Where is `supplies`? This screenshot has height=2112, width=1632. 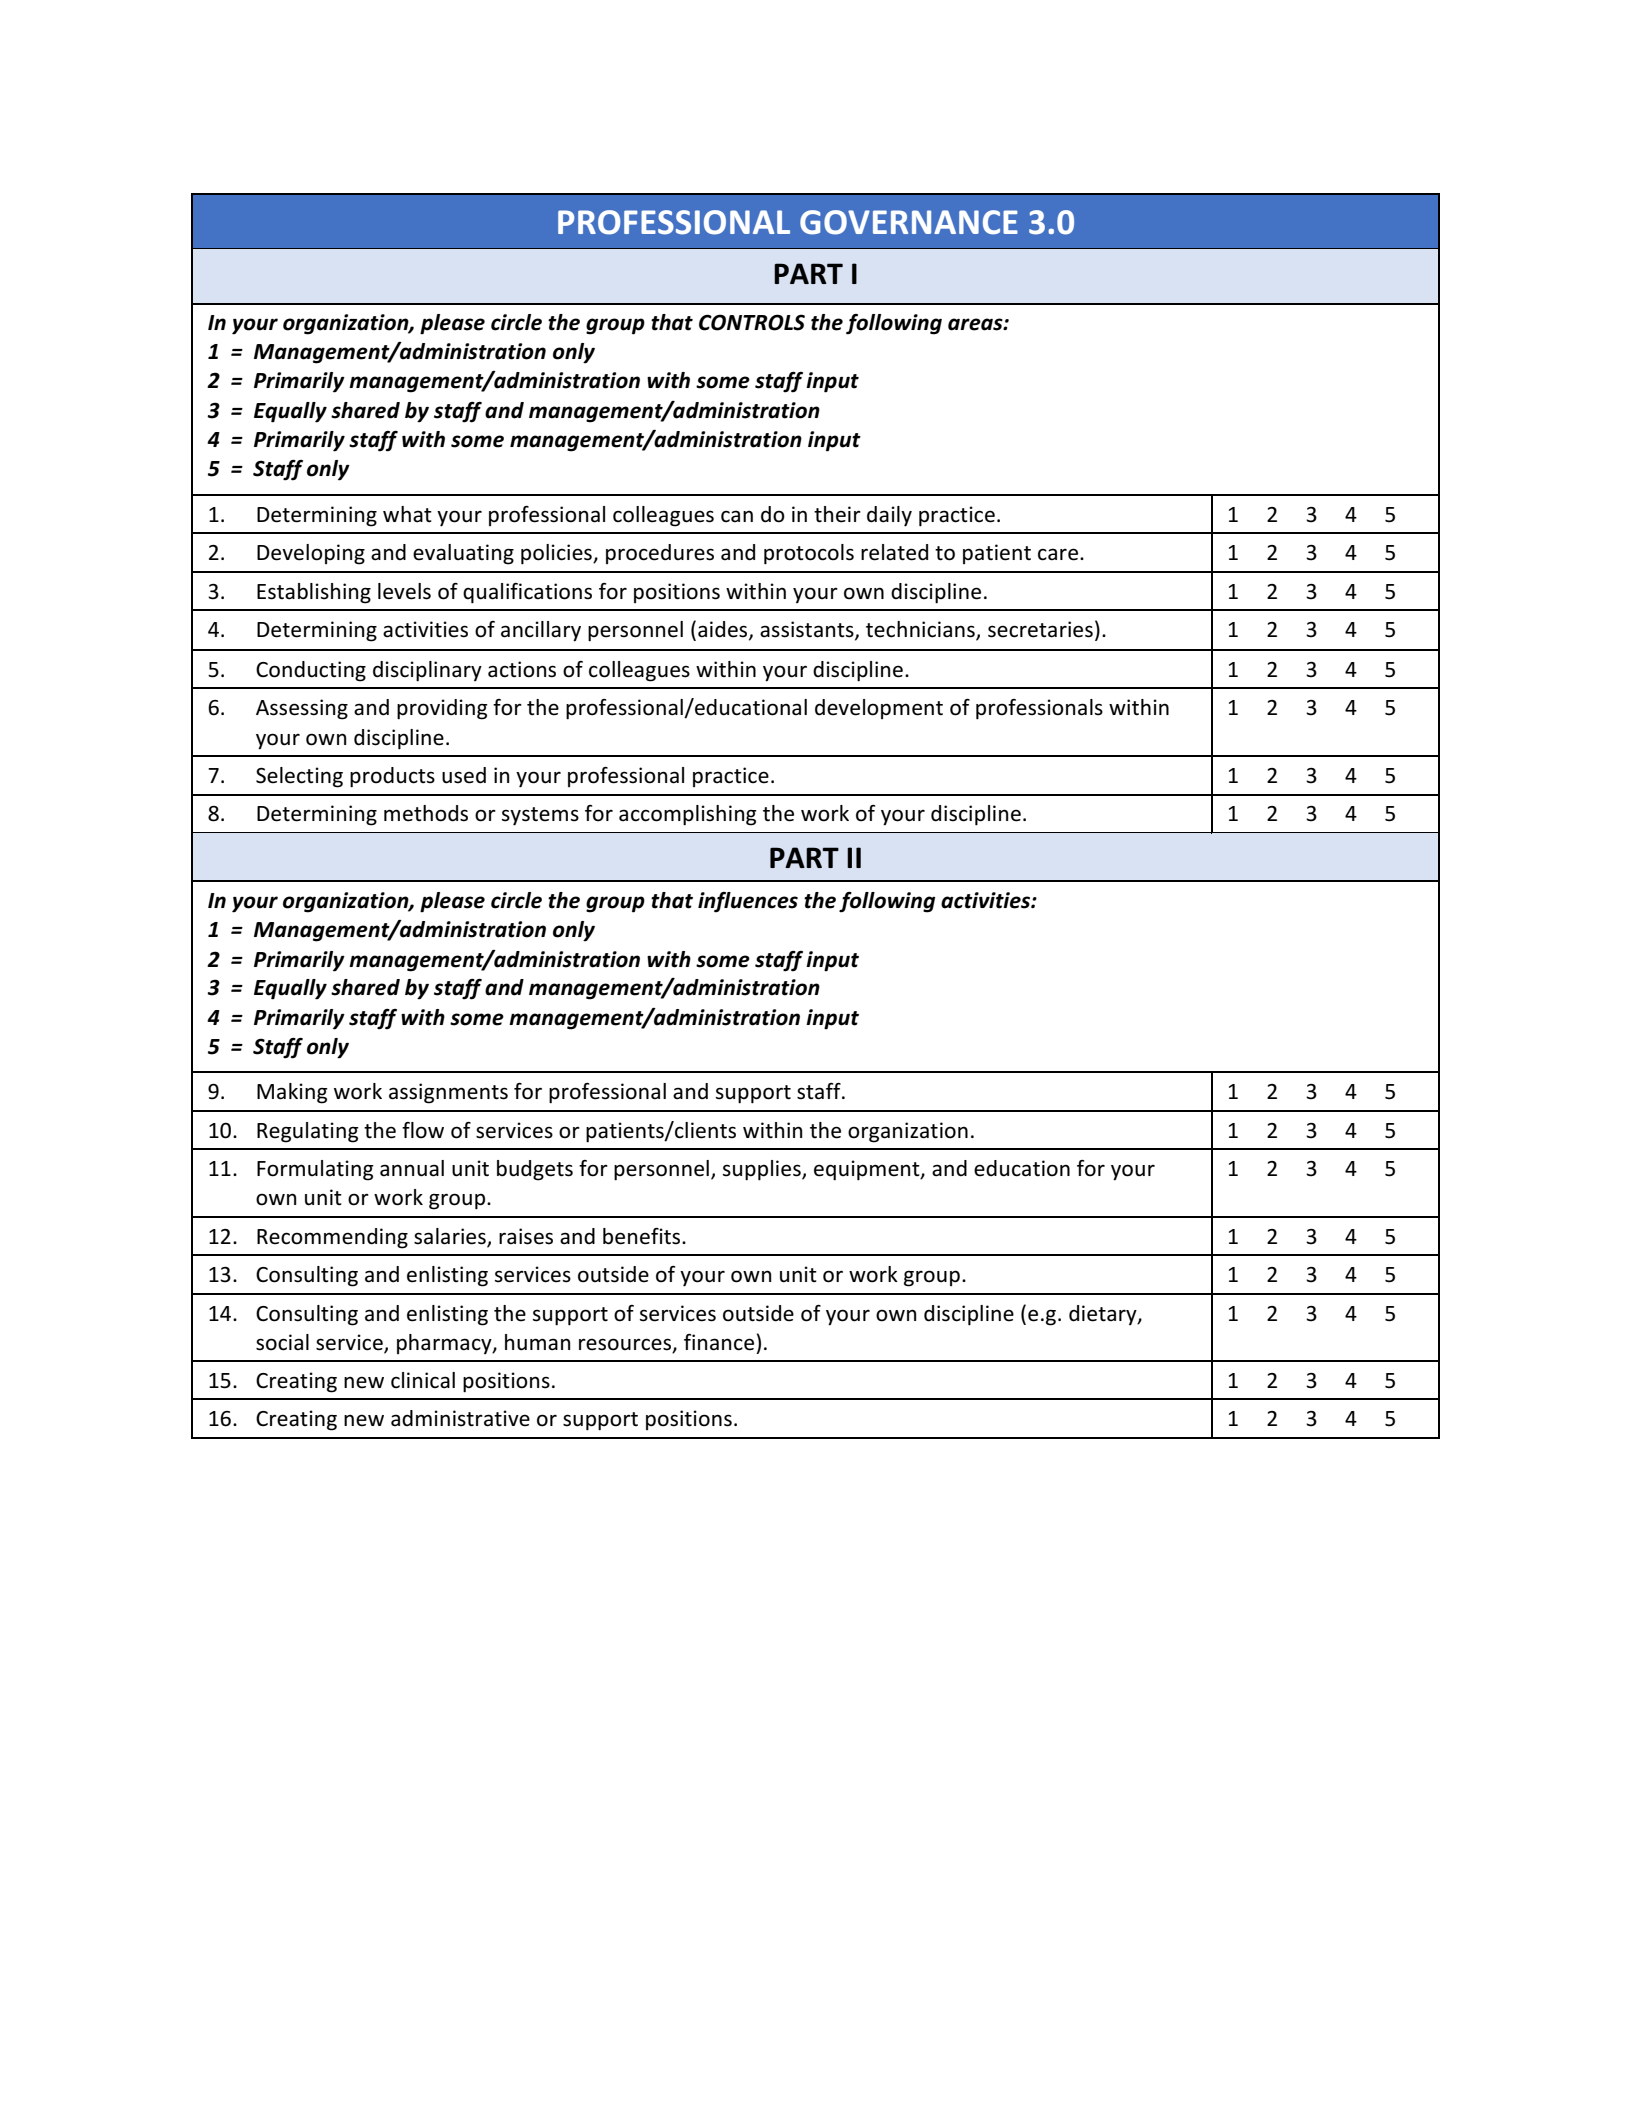
supplies is located at coordinates (763, 1170).
